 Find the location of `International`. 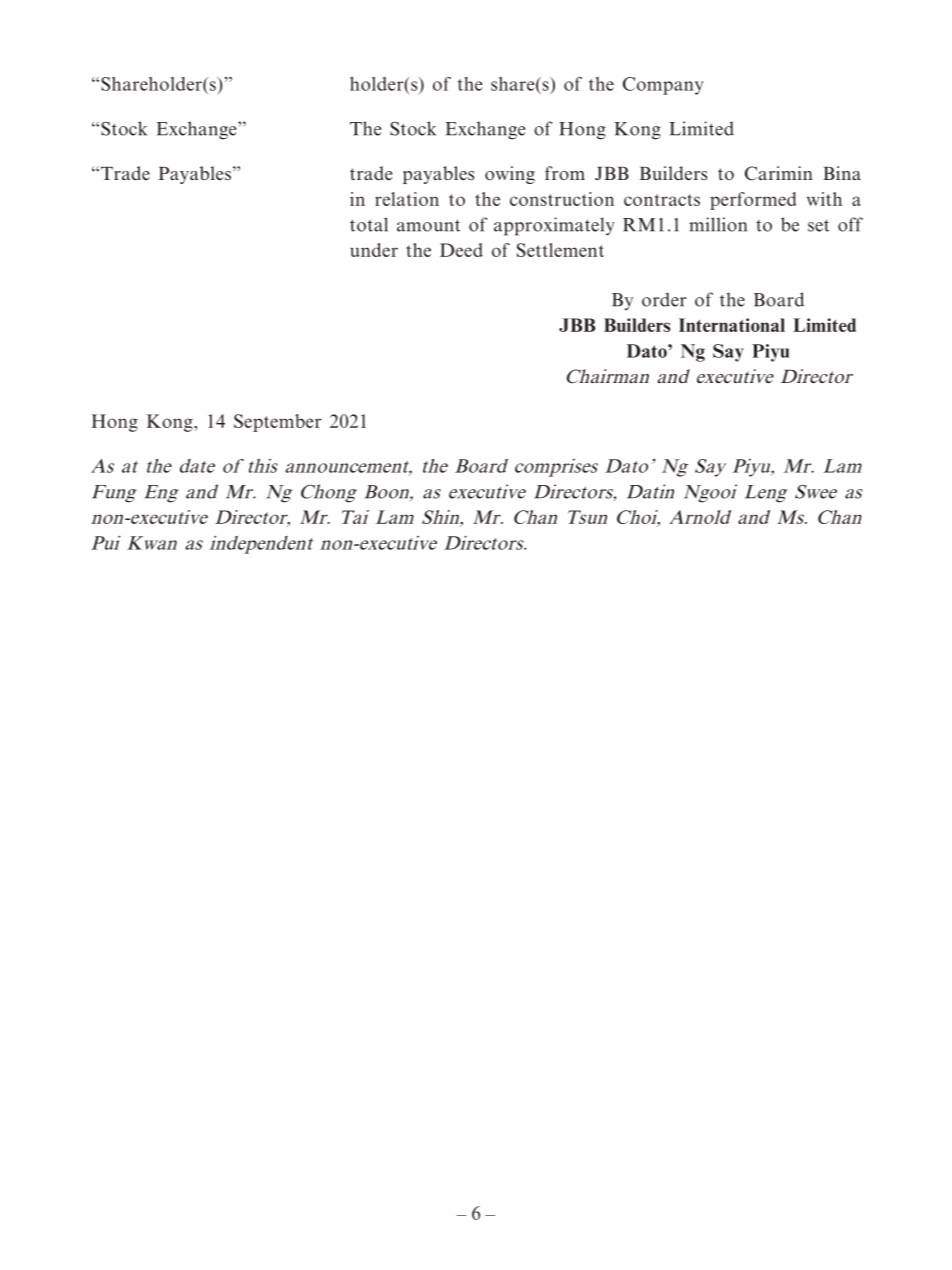

International is located at coordinates (732, 325).
